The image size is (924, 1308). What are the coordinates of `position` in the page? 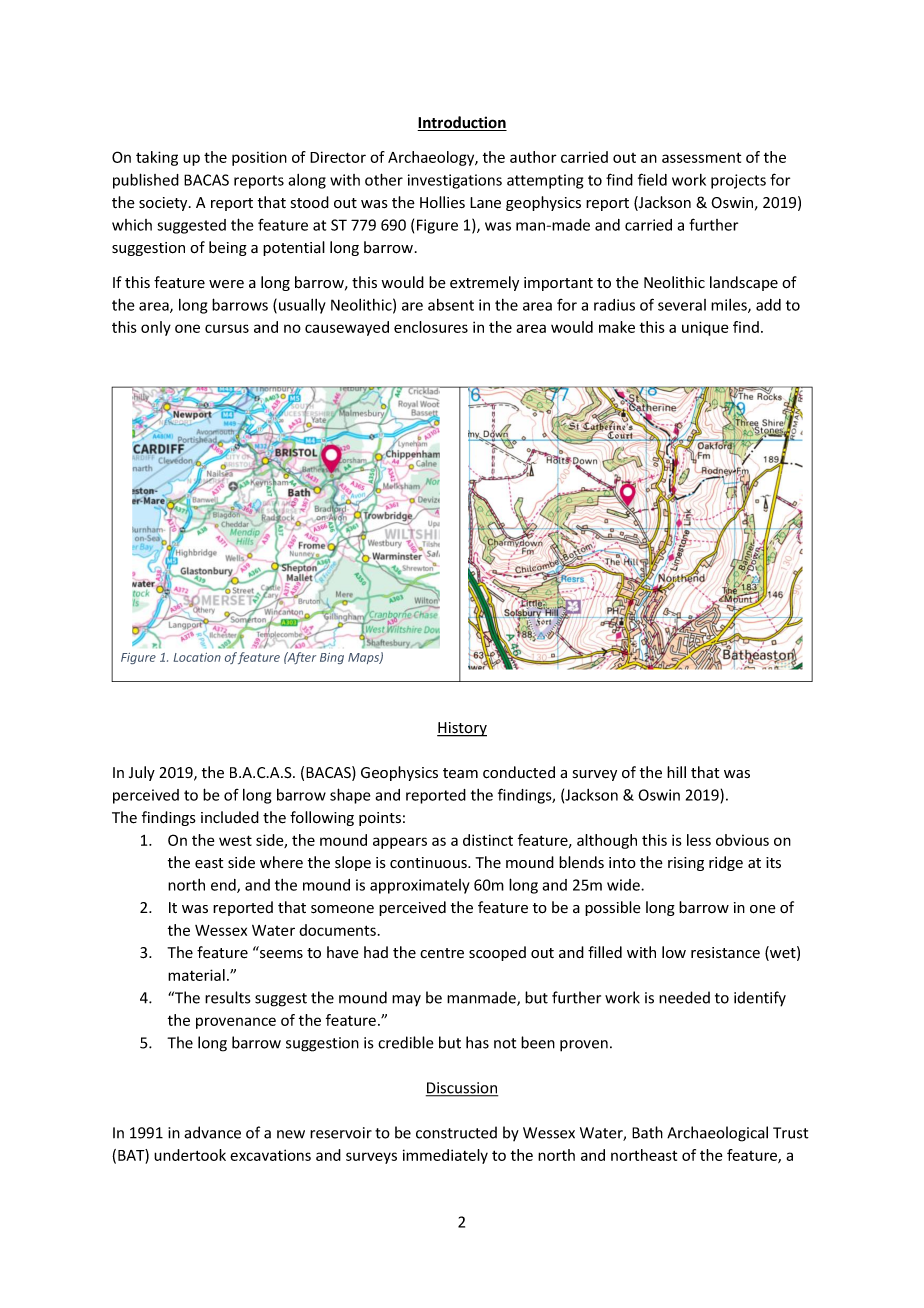 It's located at (259, 158).
